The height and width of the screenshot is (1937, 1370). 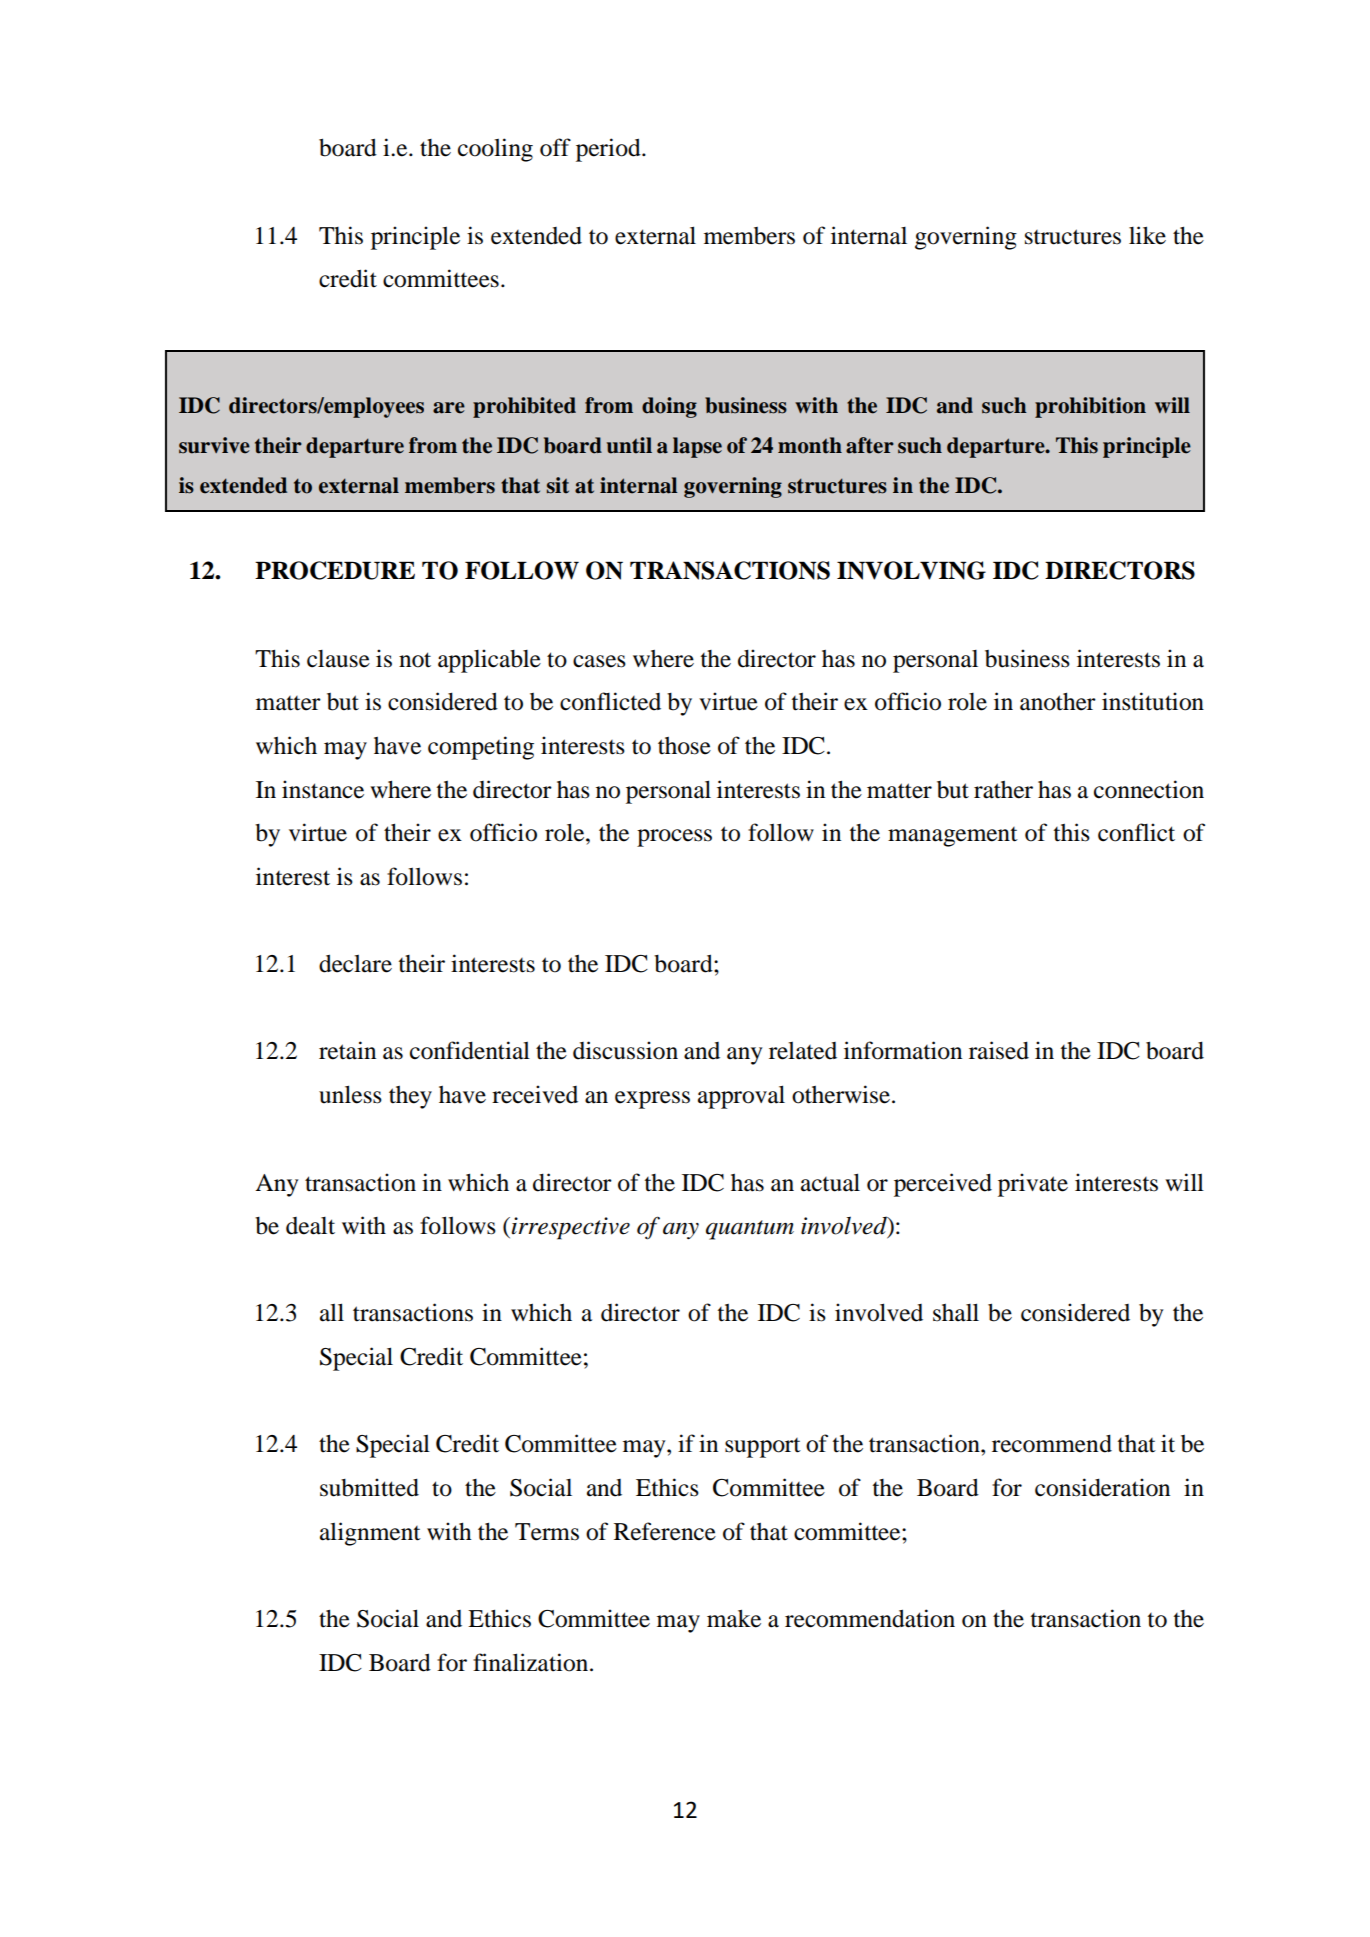 I want to click on cooling, so click(x=495, y=150).
